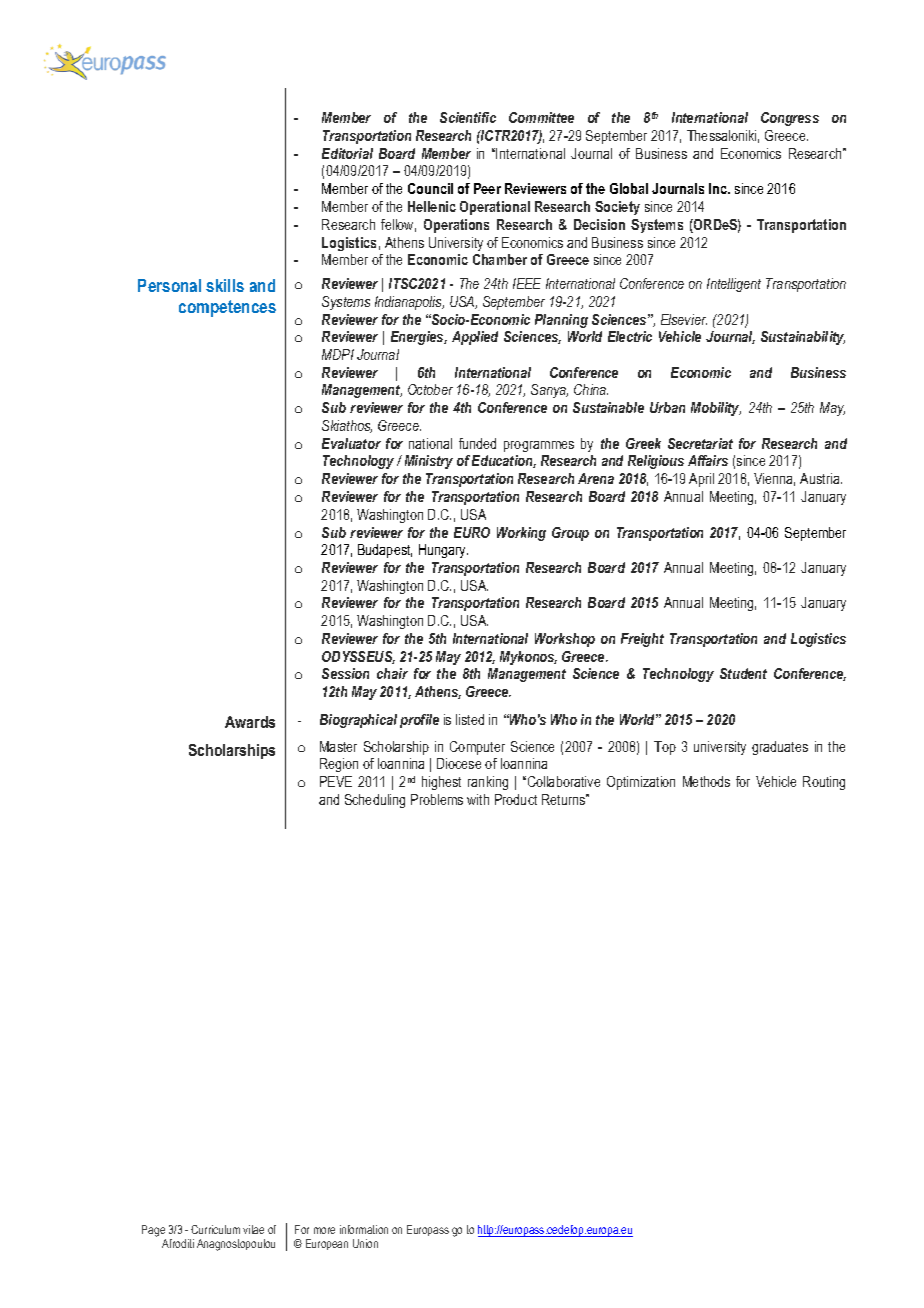  Describe the element at coordinates (470, 719) in the screenshot. I see `listed` at that location.
